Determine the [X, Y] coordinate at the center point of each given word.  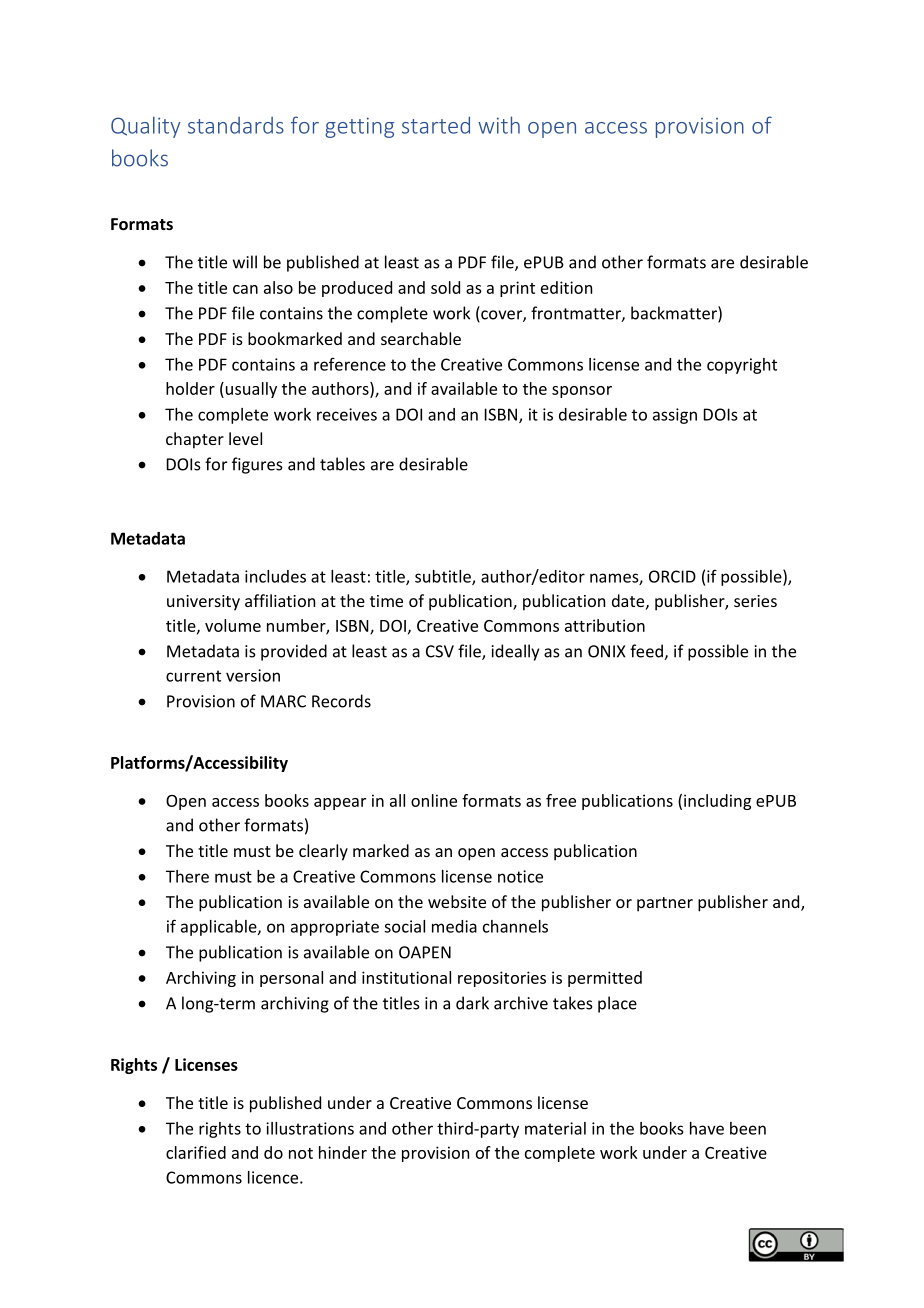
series [755, 601]
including [717, 802]
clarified [196, 1152]
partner [665, 904]
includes [275, 576]
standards [236, 125]
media [454, 926]
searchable [421, 338]
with [499, 125]
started [436, 125]
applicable [220, 928]
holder [190, 388]
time [386, 601]
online [434, 800]
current [193, 676]
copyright [742, 366]
